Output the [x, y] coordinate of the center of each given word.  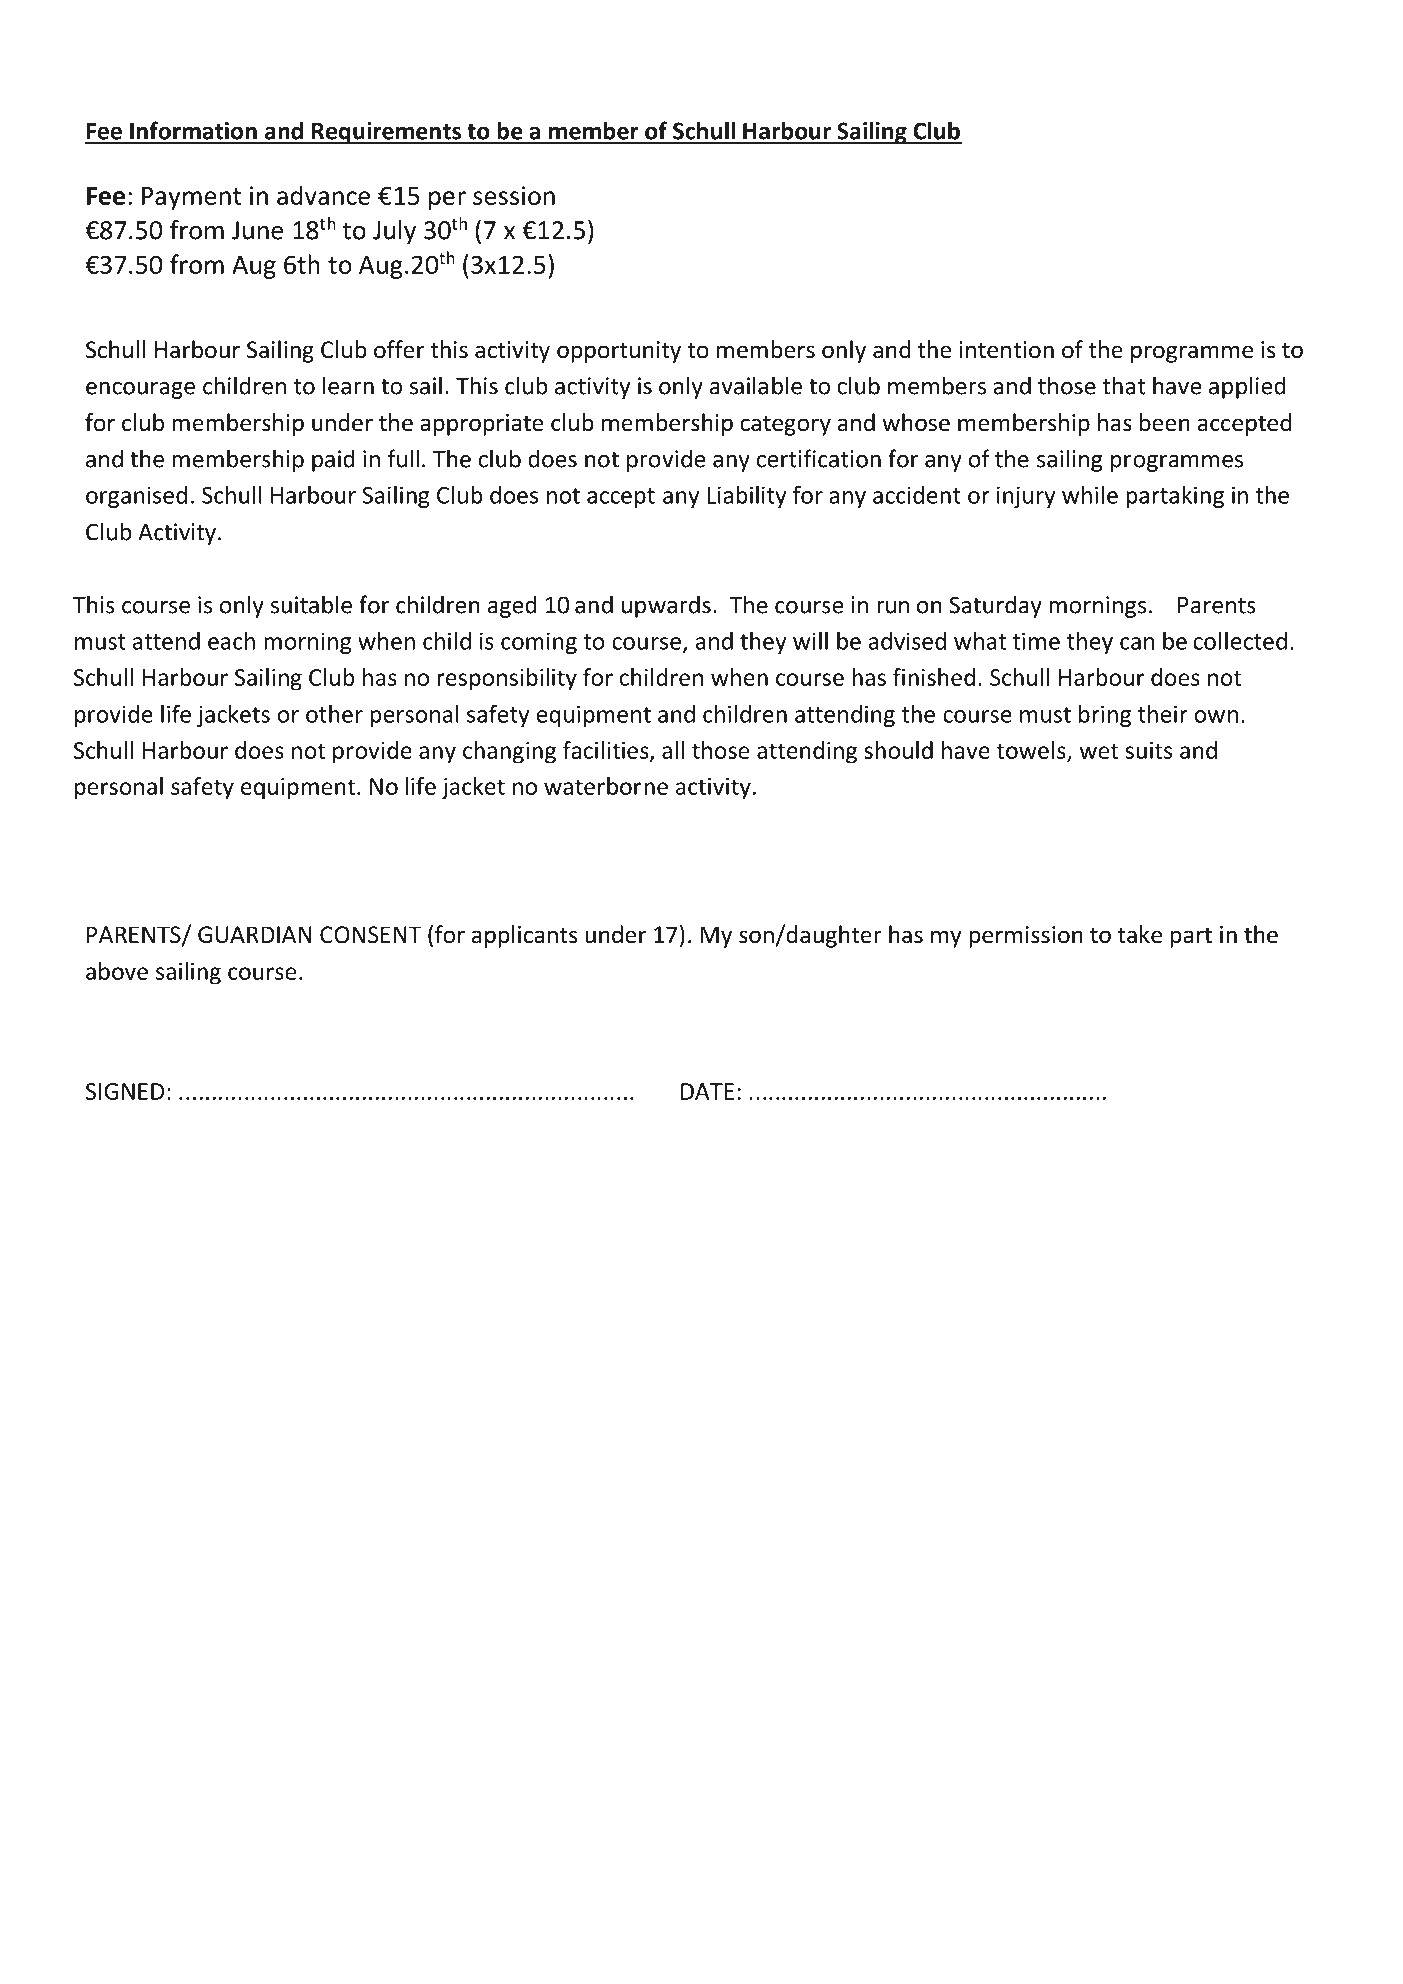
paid [333, 460]
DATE [707, 1091]
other [334, 714]
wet [1099, 751]
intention [1006, 350]
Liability [746, 497]
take [1140, 934]
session [514, 195]
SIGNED [125, 1091]
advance [323, 195]
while [1090, 495]
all [673, 750]
